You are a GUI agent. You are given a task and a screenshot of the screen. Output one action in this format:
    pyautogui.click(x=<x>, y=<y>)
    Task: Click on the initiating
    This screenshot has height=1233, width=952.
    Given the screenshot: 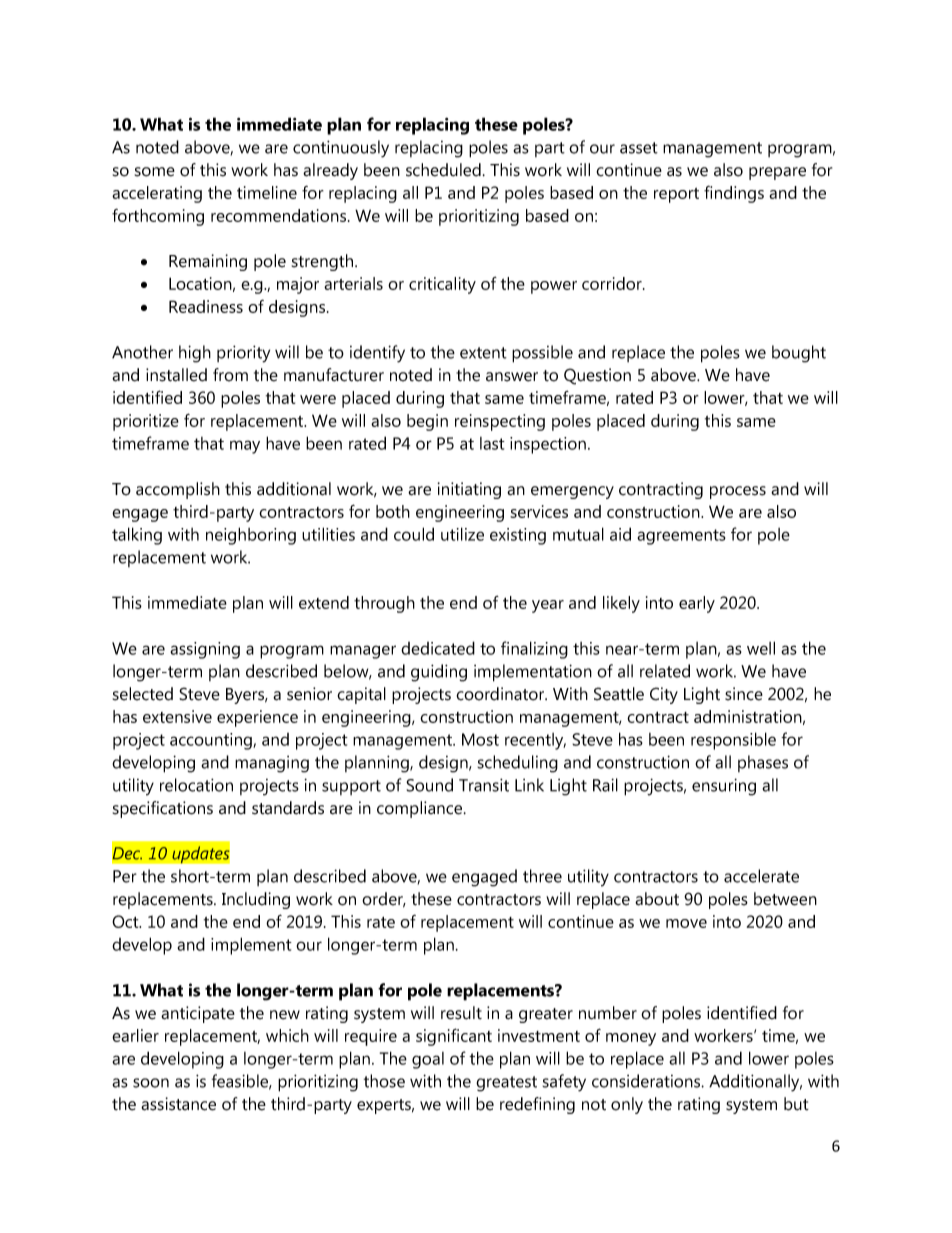 What is the action you would take?
    pyautogui.click(x=469, y=490)
